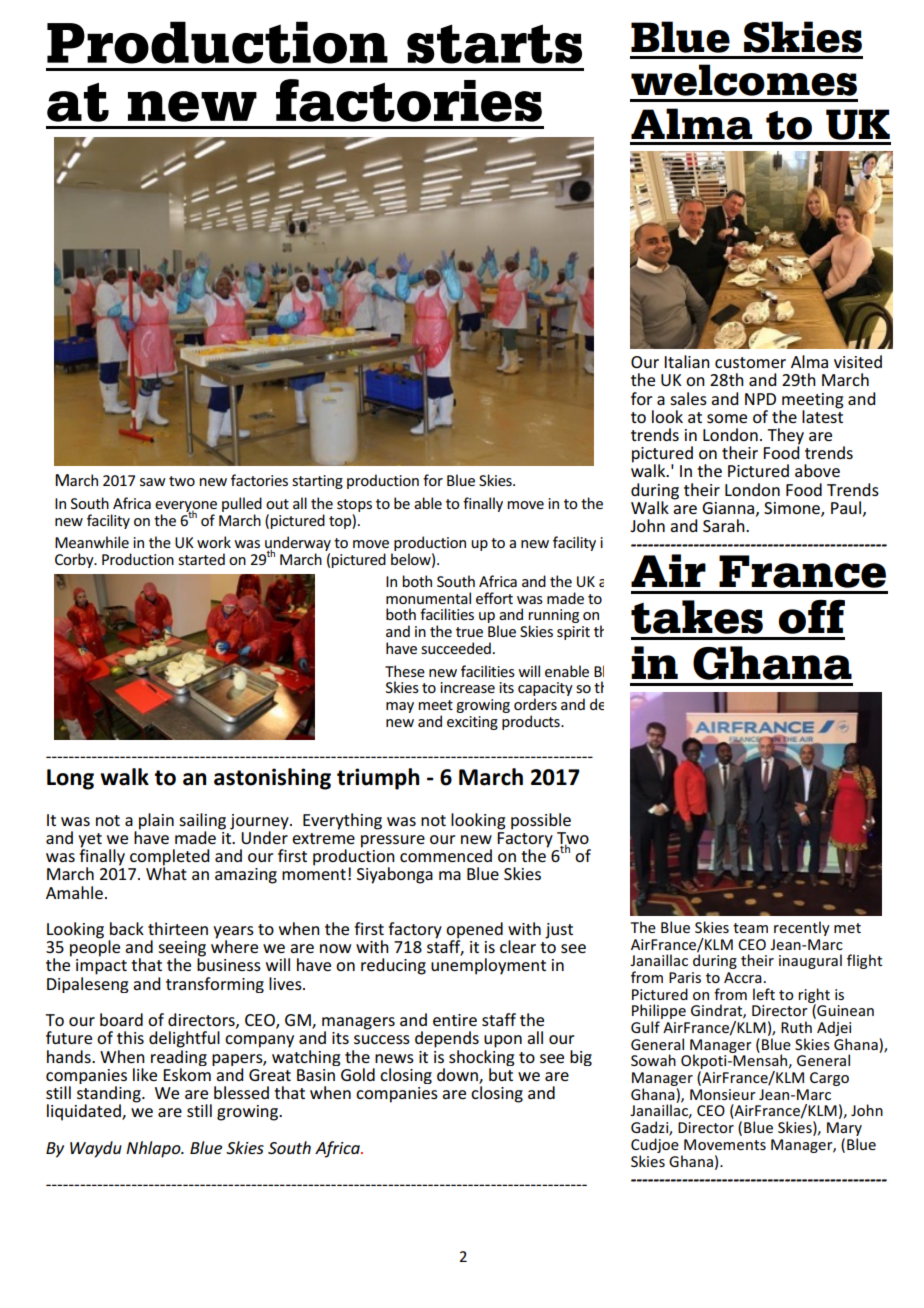 This document has width=924, height=1308. I want to click on like, so click(145, 1074).
